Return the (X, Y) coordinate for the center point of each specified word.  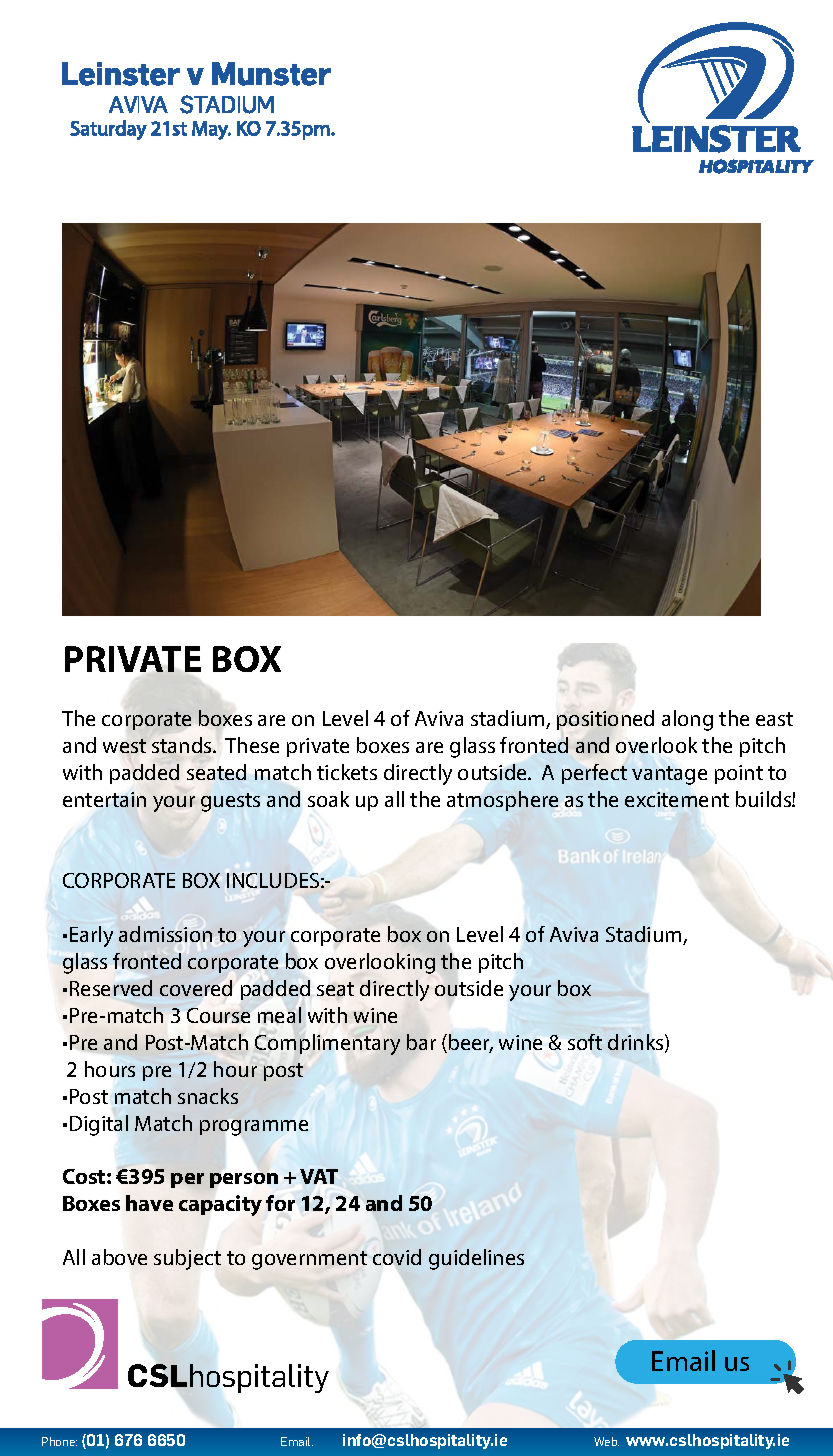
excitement (677, 799)
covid (397, 1257)
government (309, 1260)
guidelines (476, 1259)
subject (187, 1259)
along (687, 720)
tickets (347, 772)
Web (606, 1441)
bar (421, 1042)
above (119, 1257)
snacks (208, 1096)
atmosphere (502, 801)
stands (183, 745)
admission (165, 934)
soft (585, 1042)
